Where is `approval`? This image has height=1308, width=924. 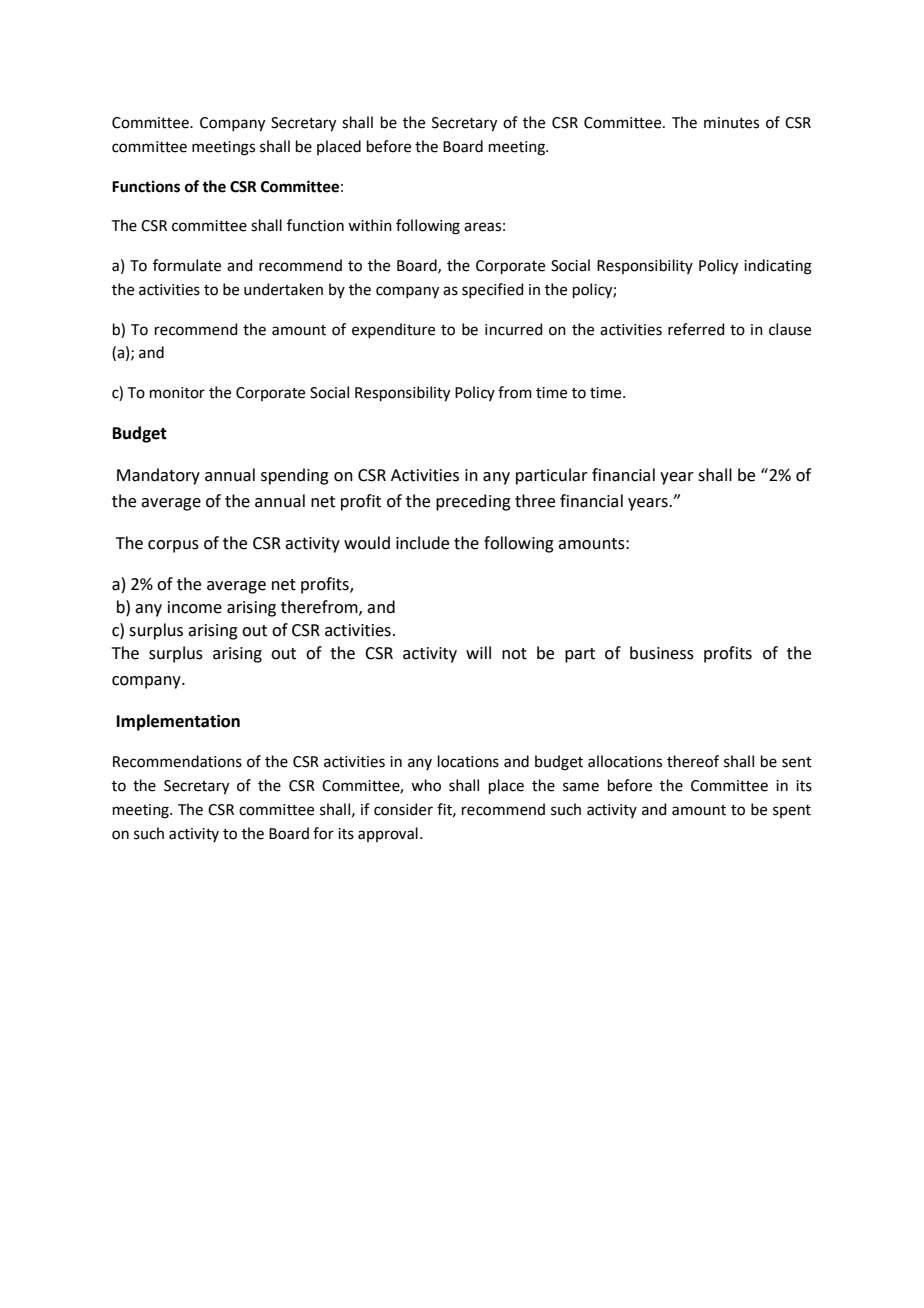 approval is located at coordinates (388, 834).
